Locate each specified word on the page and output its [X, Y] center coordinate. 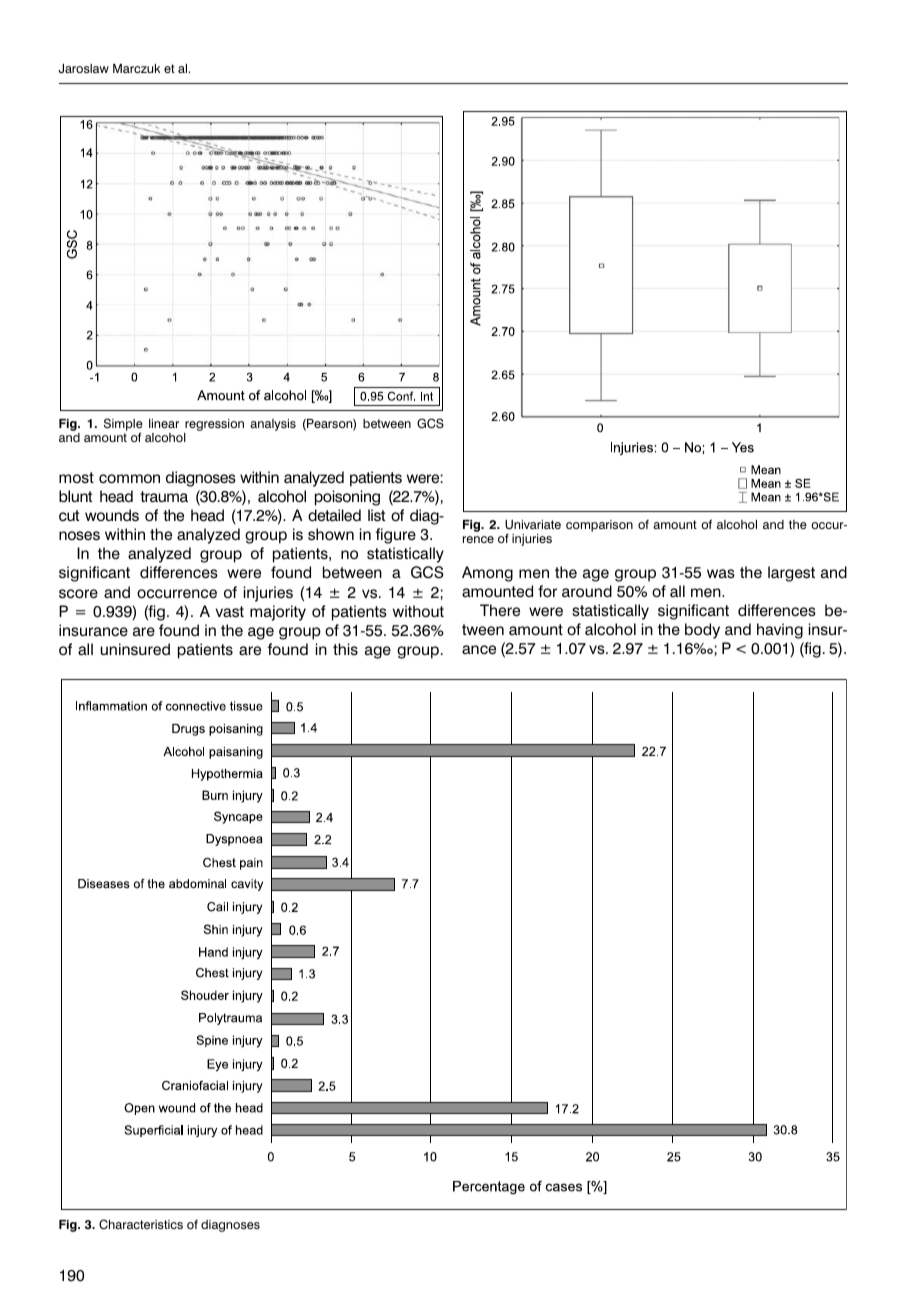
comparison [599, 526]
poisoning [347, 498]
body [702, 631]
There [500, 610]
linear [164, 423]
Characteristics [141, 1224]
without [418, 611]
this [345, 649]
